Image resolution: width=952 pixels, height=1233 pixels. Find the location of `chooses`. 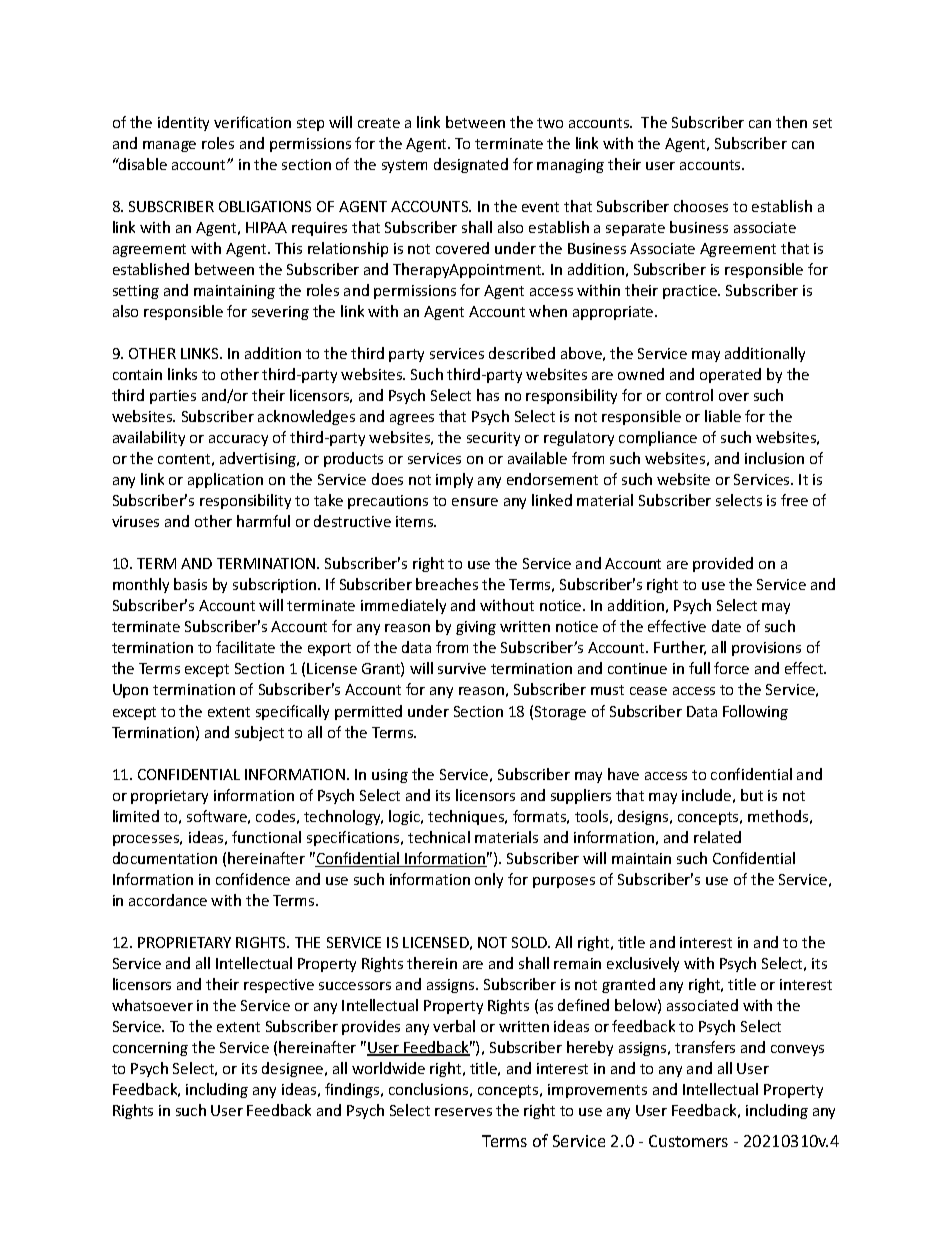

chooses is located at coordinates (701, 206).
